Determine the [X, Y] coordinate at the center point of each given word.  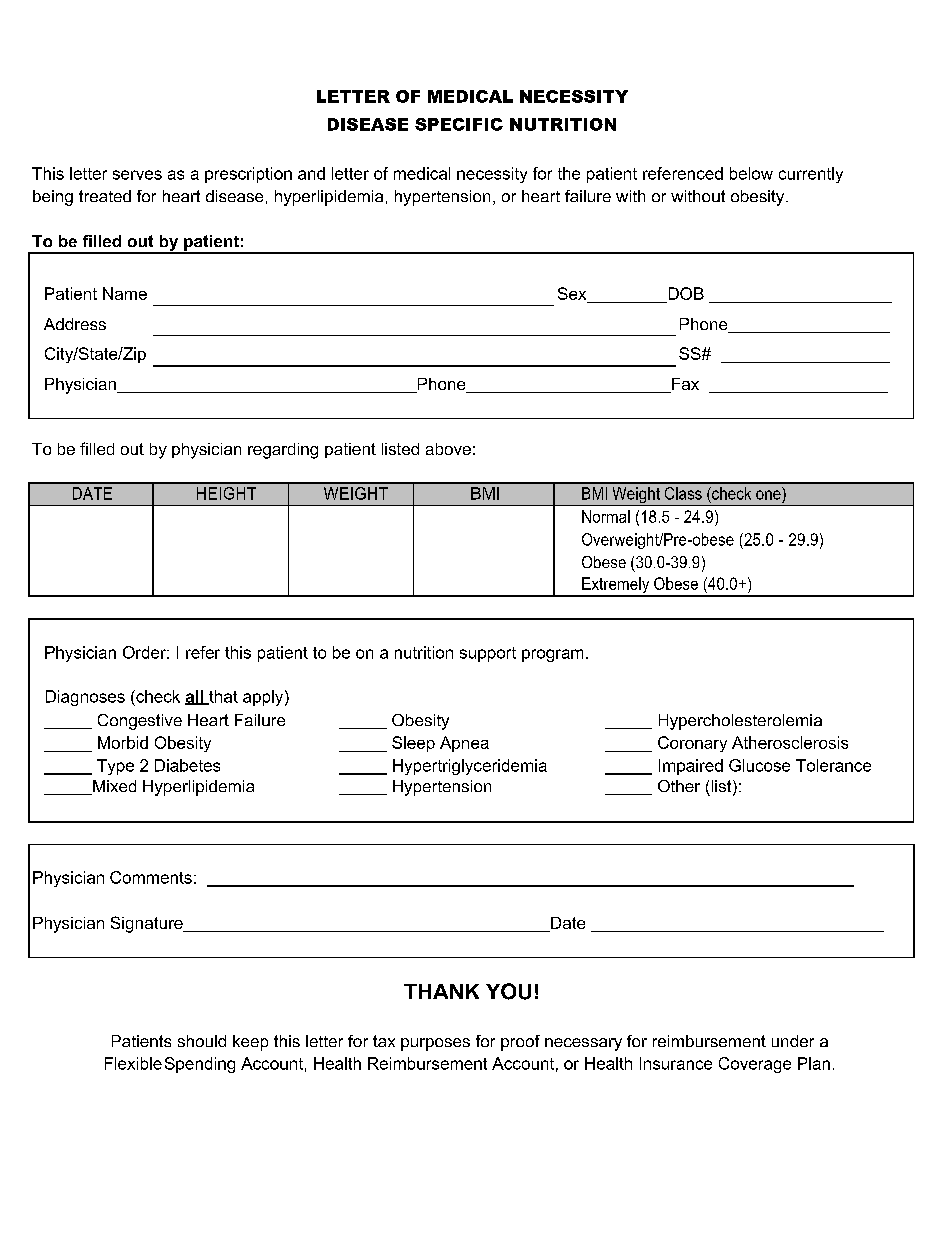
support [488, 654]
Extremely [616, 586]
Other [679, 786]
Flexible [133, 1063]
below [751, 173]
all [195, 697]
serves [137, 175]
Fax [684, 385]
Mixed [113, 787]
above [448, 449]
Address [75, 324]
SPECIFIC [459, 124]
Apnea [464, 744]
